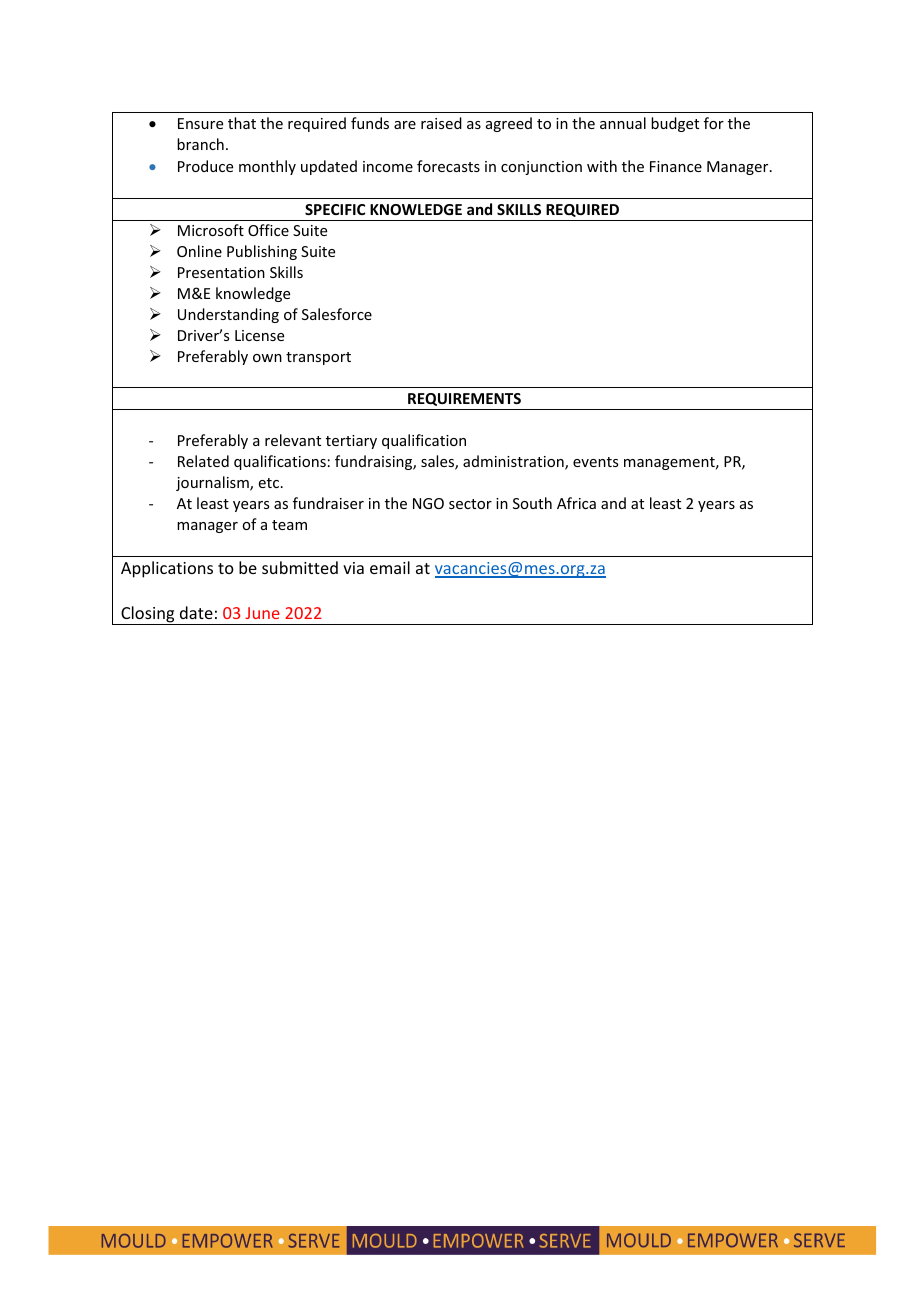 Image resolution: width=924 pixels, height=1308 pixels. What do you see at coordinates (576, 503) in the image?
I see `Africa` at bounding box center [576, 503].
